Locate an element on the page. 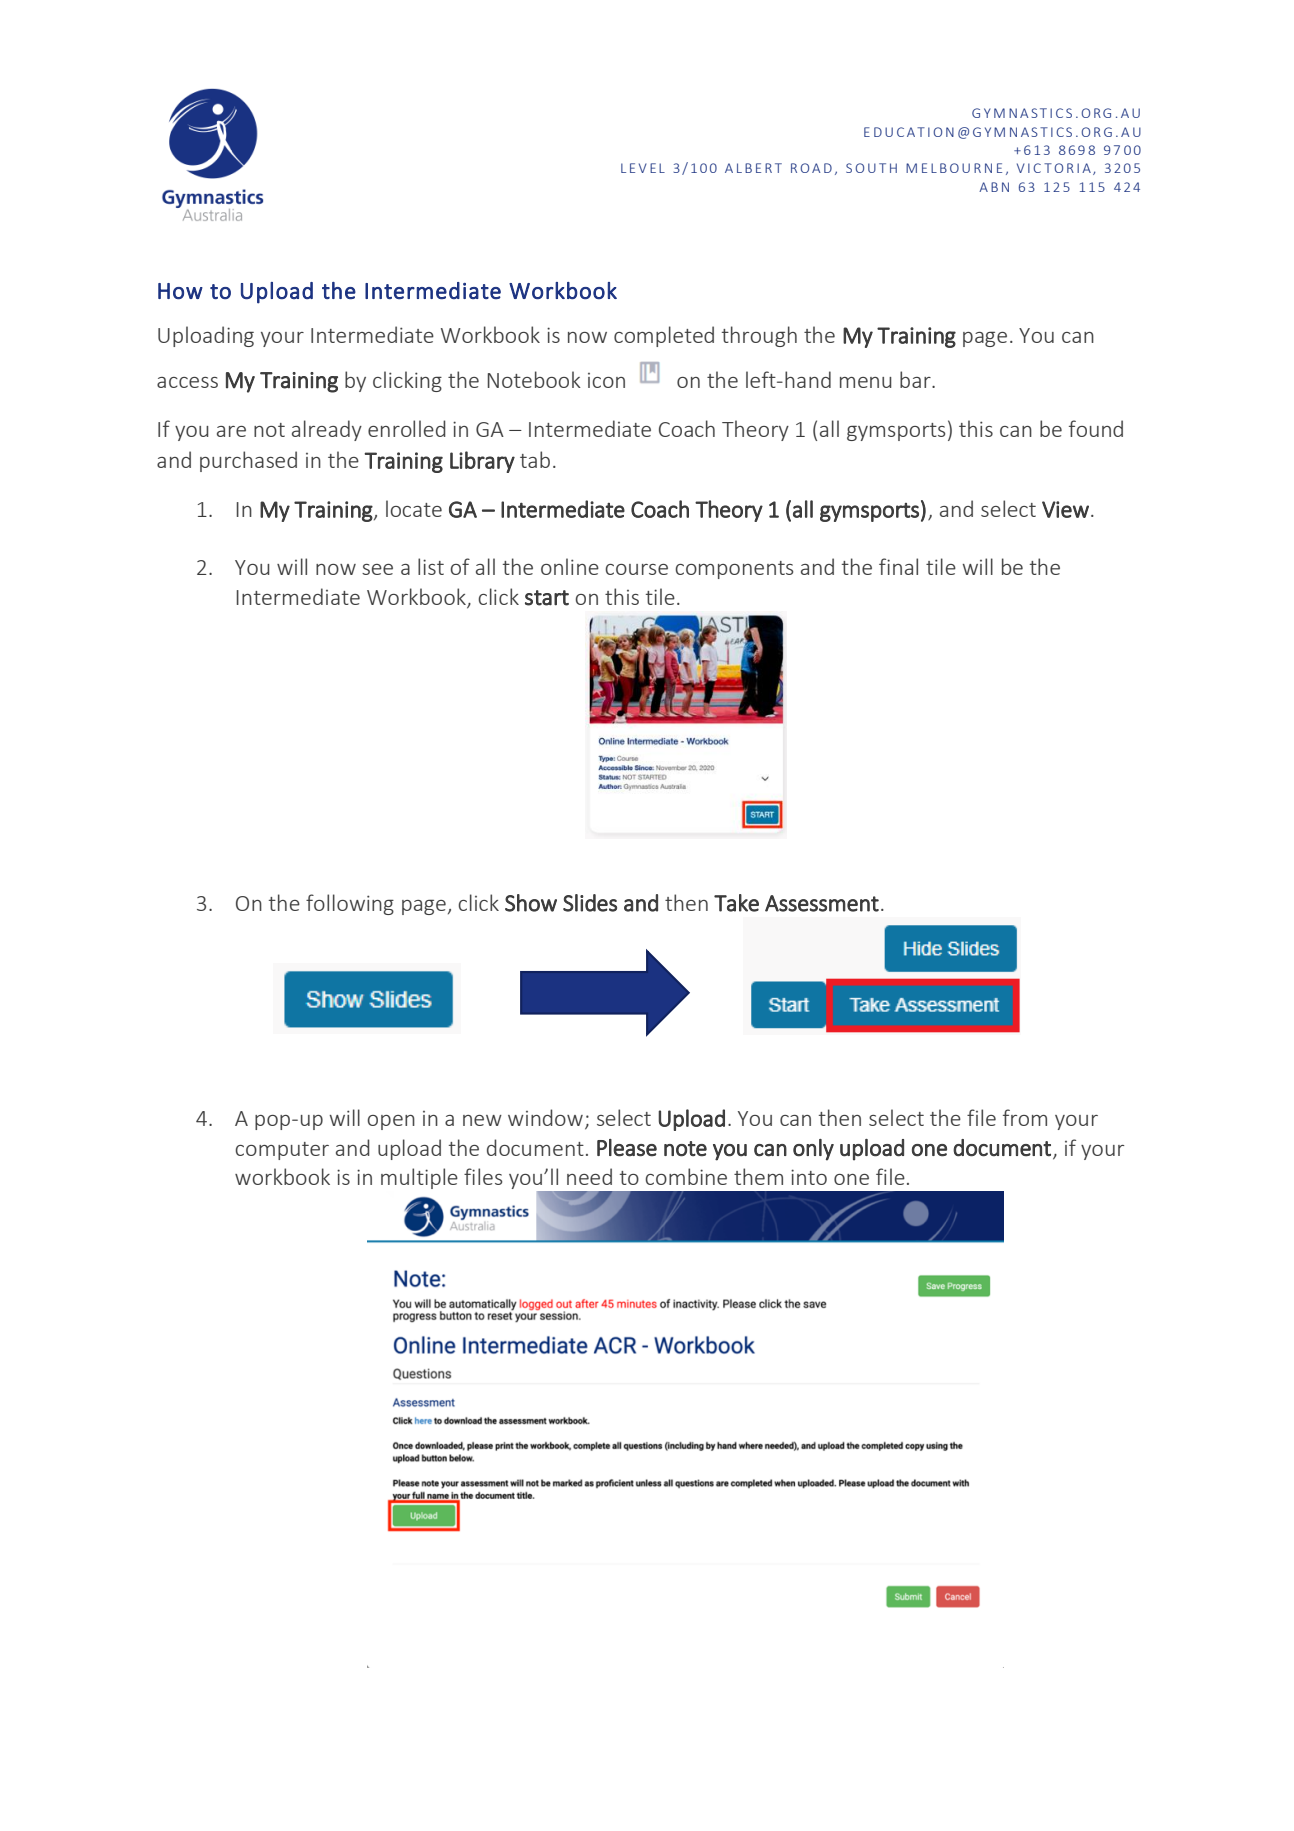 Image resolution: width=1294 pixels, height=1831 pixels. locate is located at coordinates (414, 508).
